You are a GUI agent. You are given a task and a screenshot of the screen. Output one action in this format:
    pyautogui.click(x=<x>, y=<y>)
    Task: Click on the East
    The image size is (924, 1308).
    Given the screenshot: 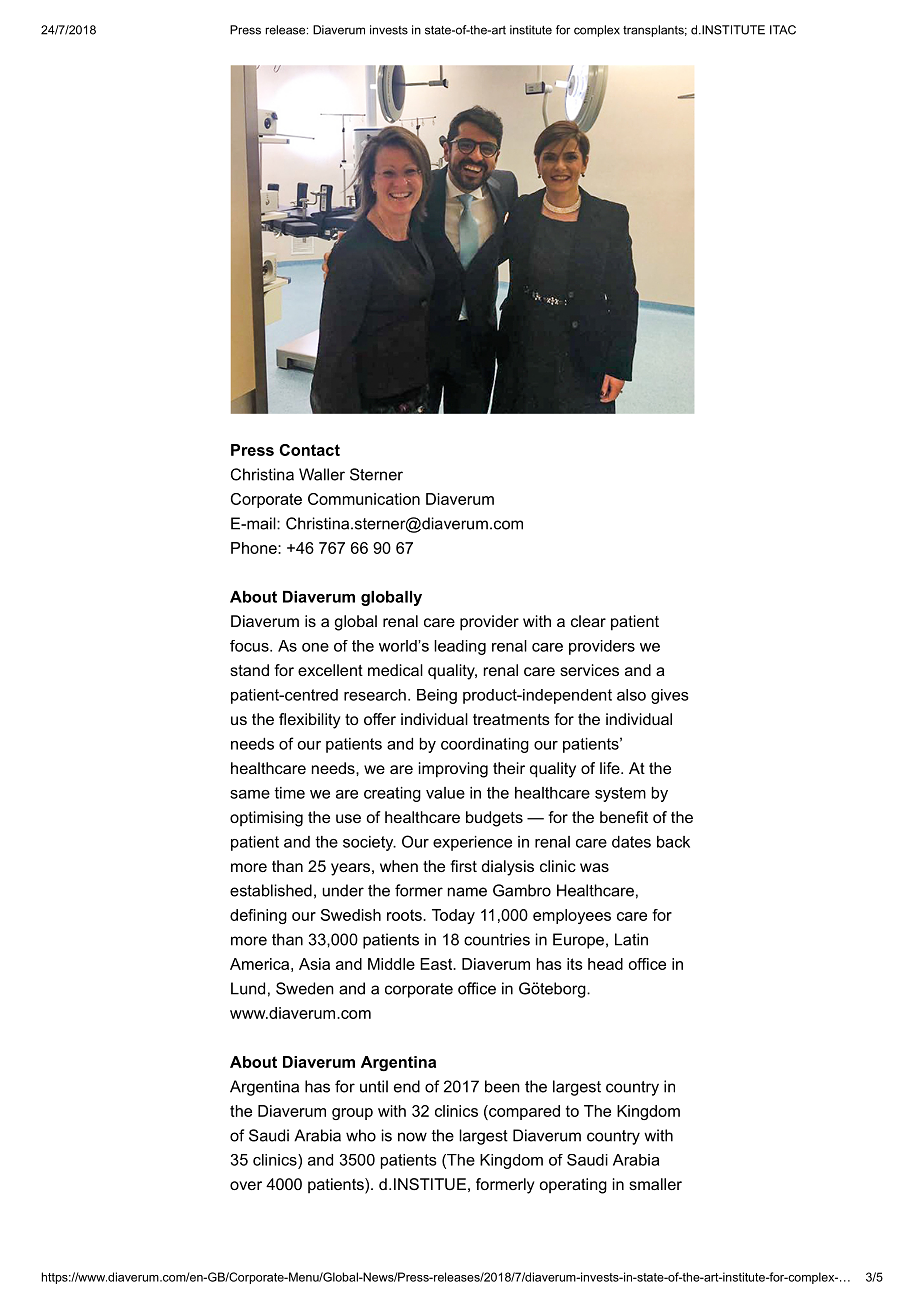 What is the action you would take?
    pyautogui.click(x=437, y=964)
